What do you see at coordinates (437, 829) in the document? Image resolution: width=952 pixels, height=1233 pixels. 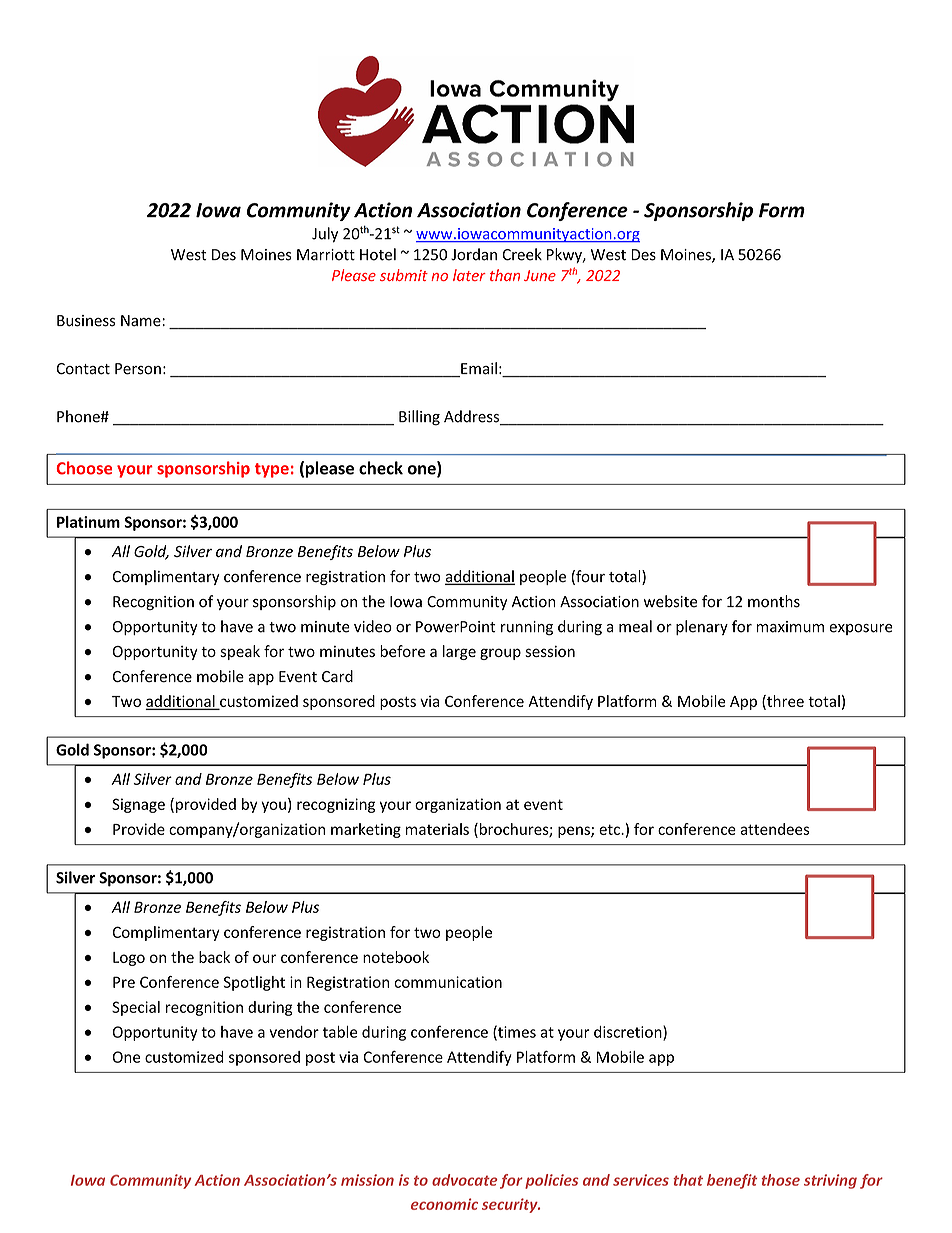 I see `materials` at bounding box center [437, 829].
